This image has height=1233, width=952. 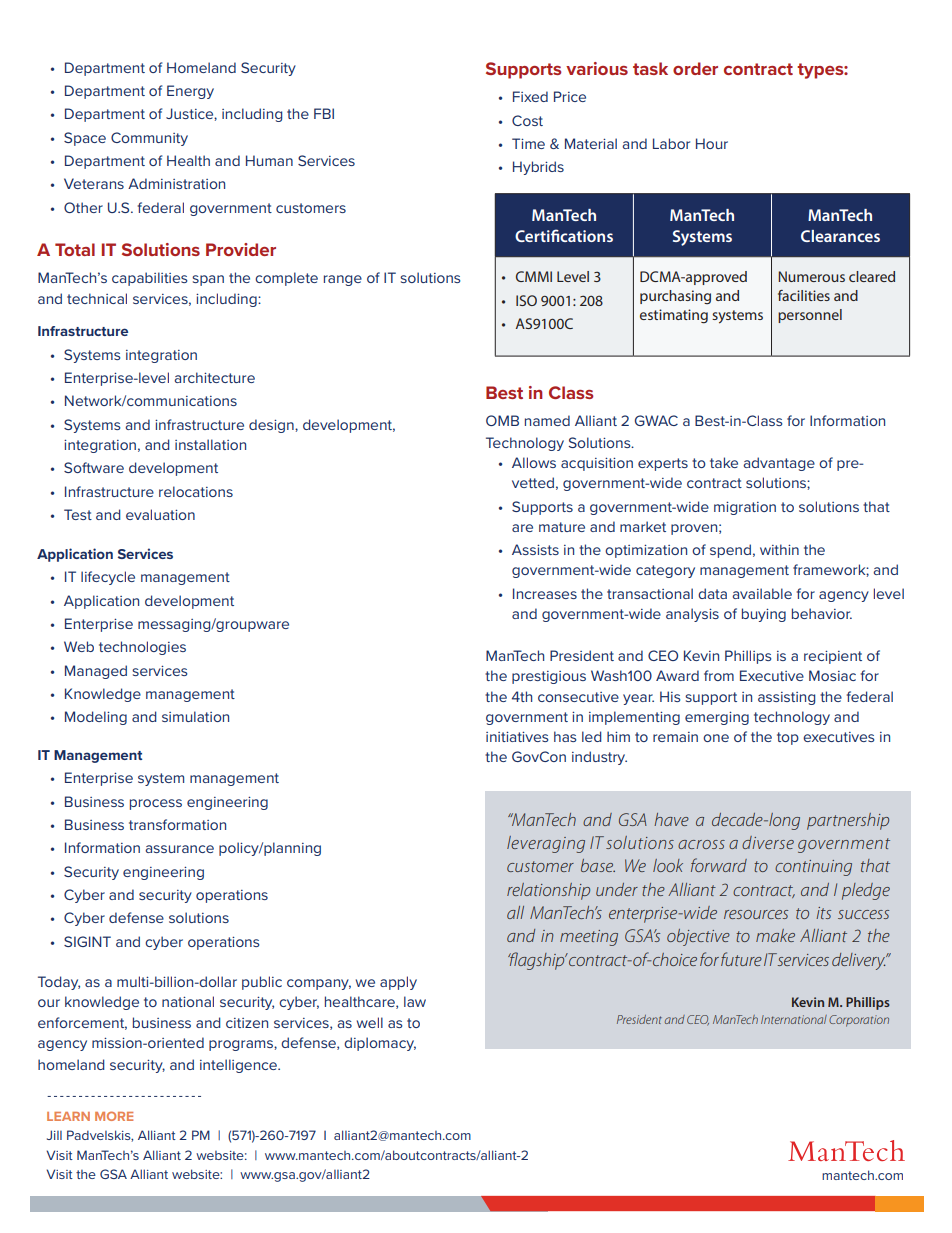 What do you see at coordinates (762, 593) in the image?
I see `available` at bounding box center [762, 593].
